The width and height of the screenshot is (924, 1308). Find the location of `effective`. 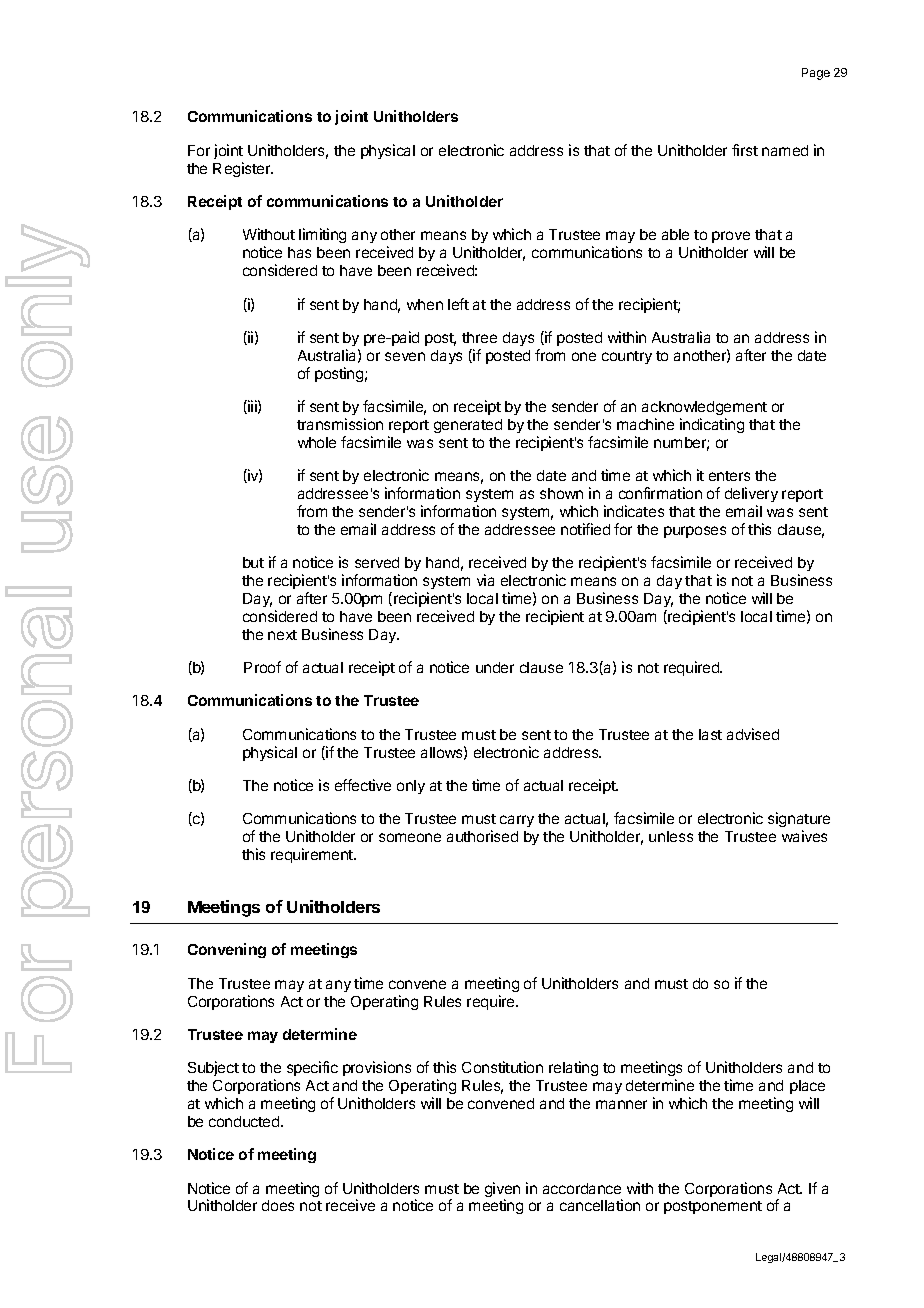

effective is located at coordinates (363, 785).
